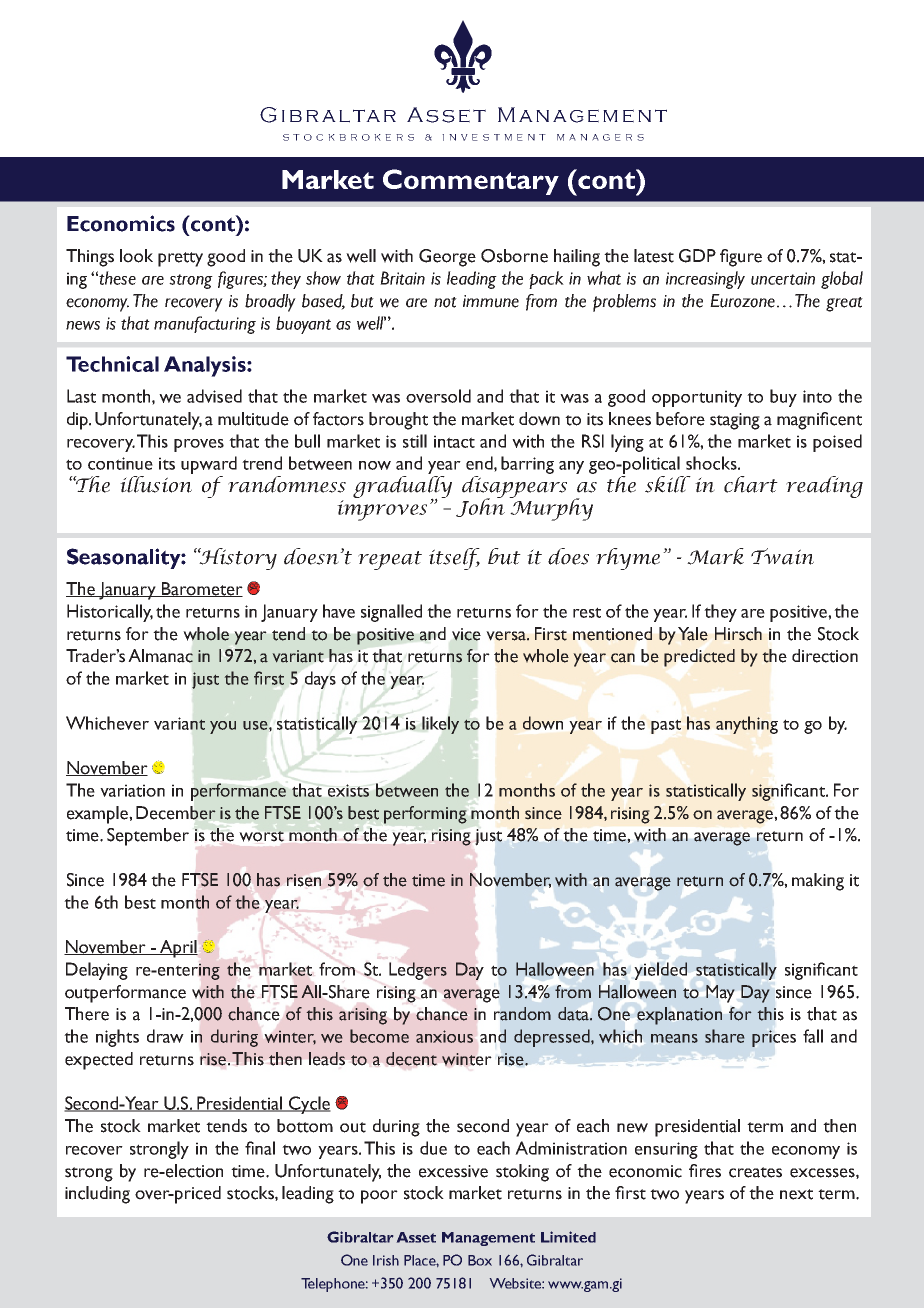  I want to click on pretty, so click(180, 259).
